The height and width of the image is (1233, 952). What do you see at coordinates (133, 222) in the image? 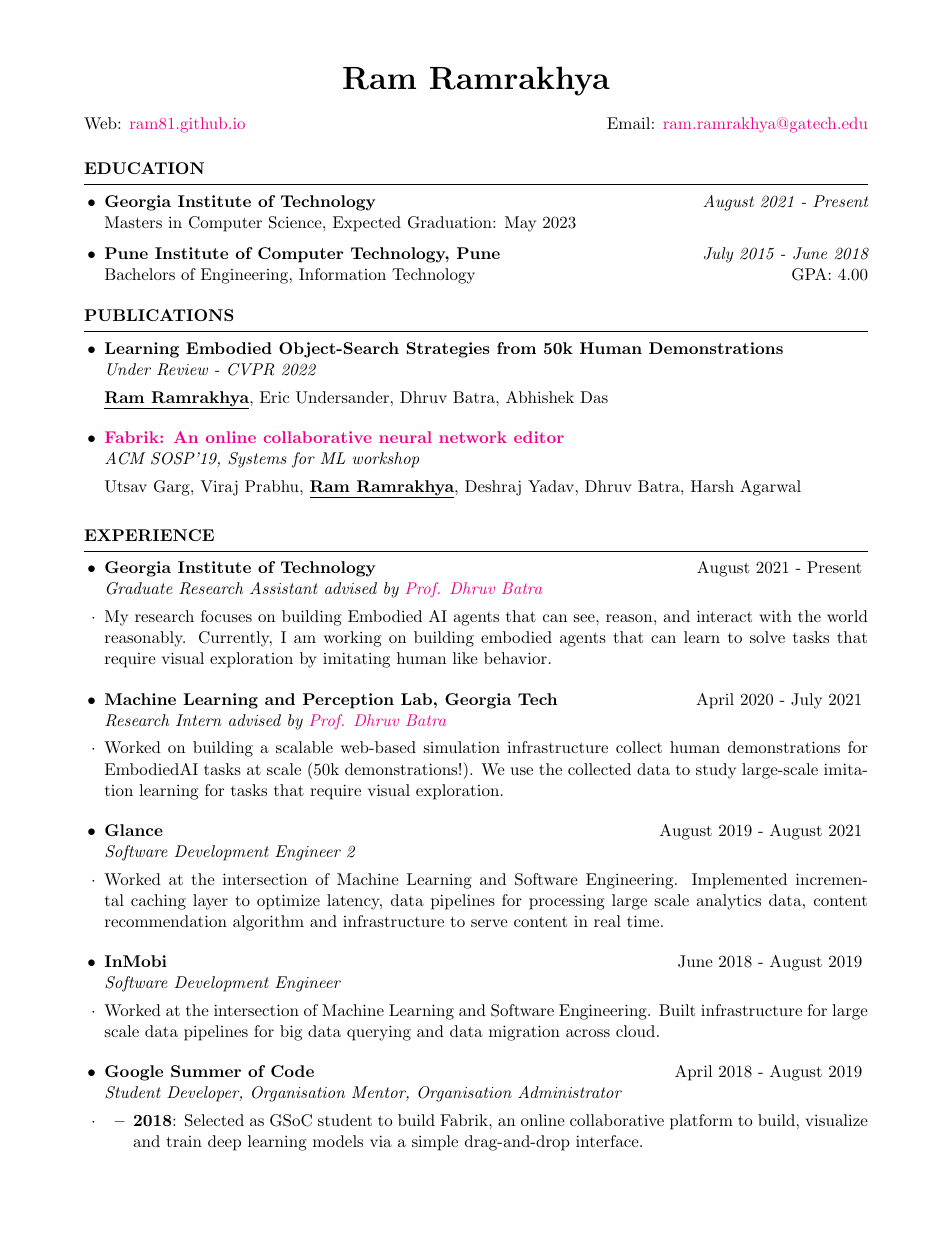
I see `Masters` at bounding box center [133, 222].
